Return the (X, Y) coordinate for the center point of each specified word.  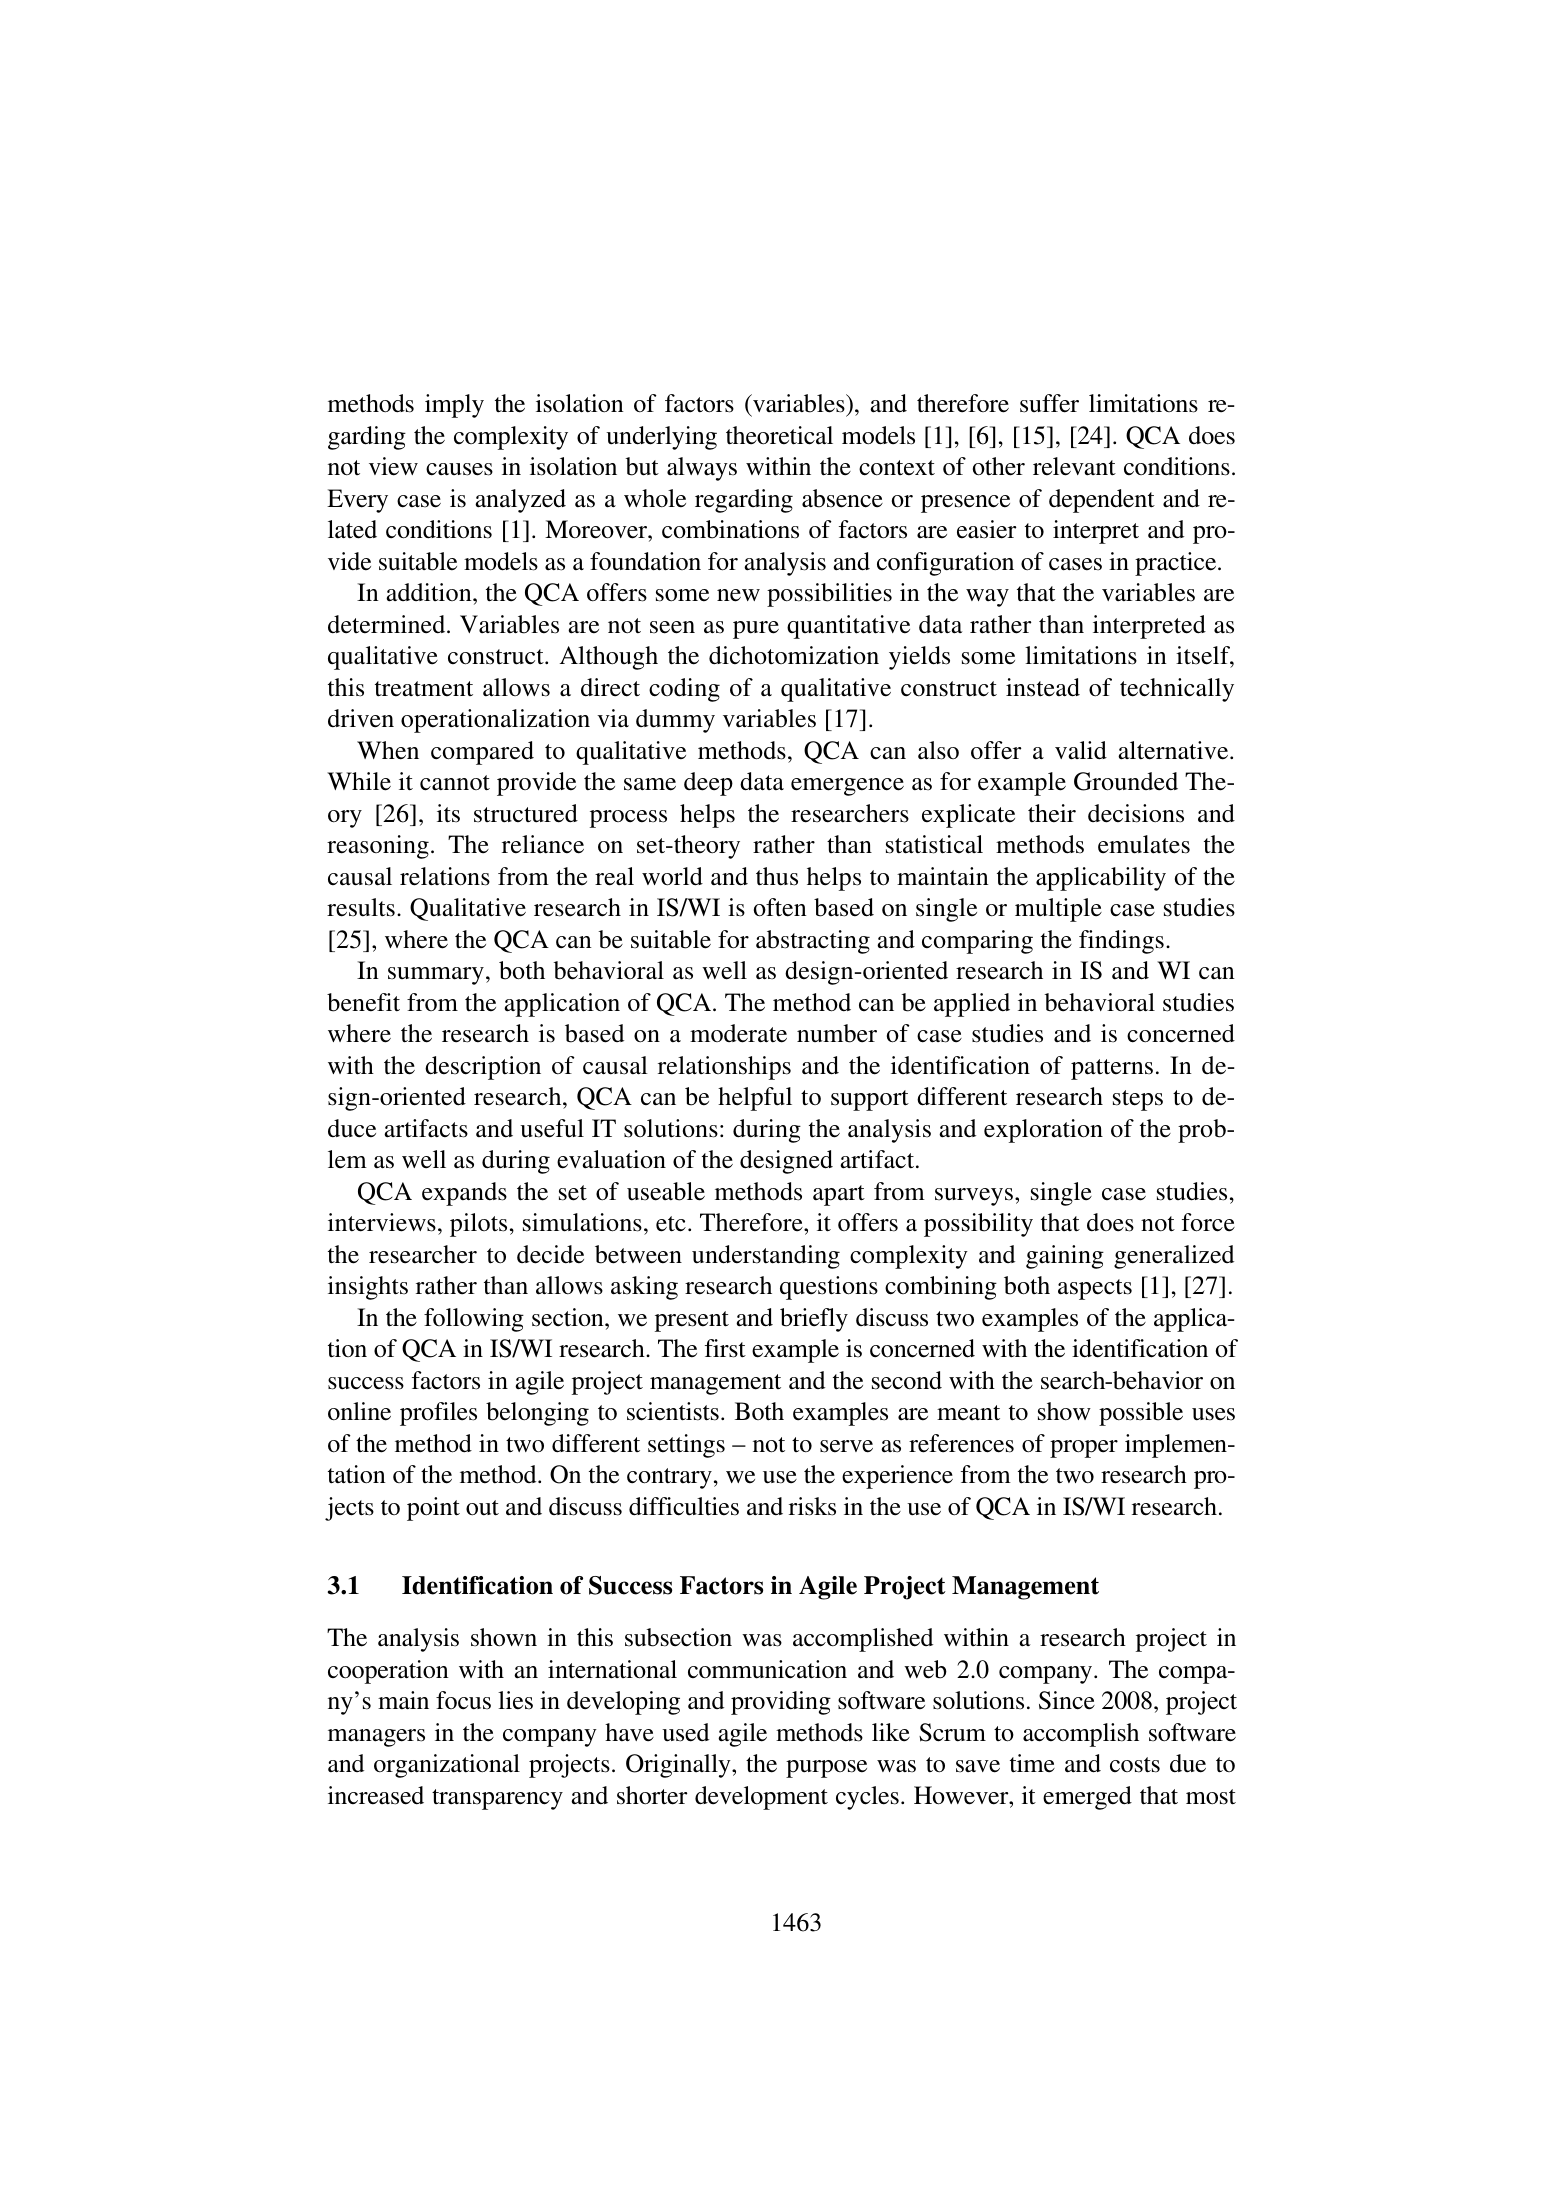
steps (1138, 1100)
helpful (755, 1099)
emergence (847, 787)
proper (1084, 1449)
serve (846, 1446)
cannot (455, 783)
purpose (826, 1769)
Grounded (1126, 781)
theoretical (779, 435)
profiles (438, 1414)
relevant (1074, 466)
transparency (497, 1799)
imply (454, 406)
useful (552, 1128)
